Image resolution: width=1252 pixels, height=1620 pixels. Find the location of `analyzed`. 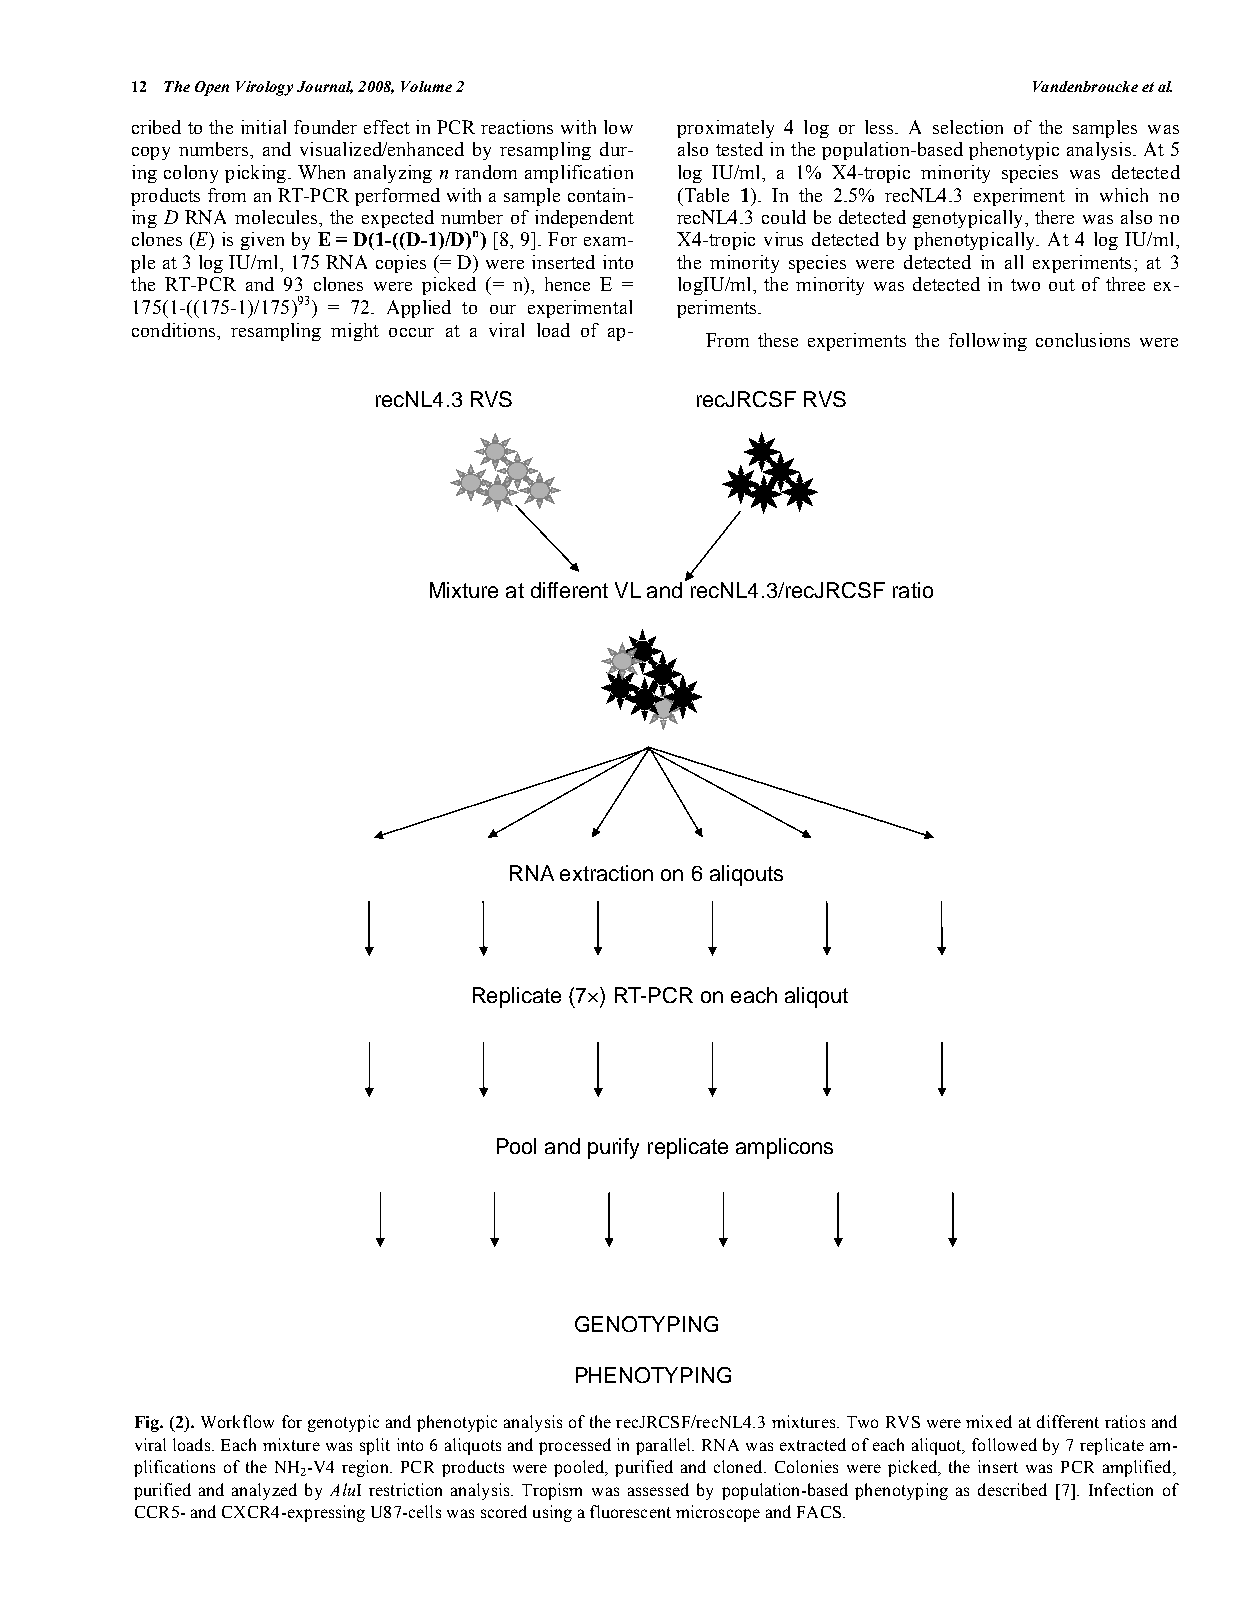

analyzed is located at coordinates (264, 1491).
